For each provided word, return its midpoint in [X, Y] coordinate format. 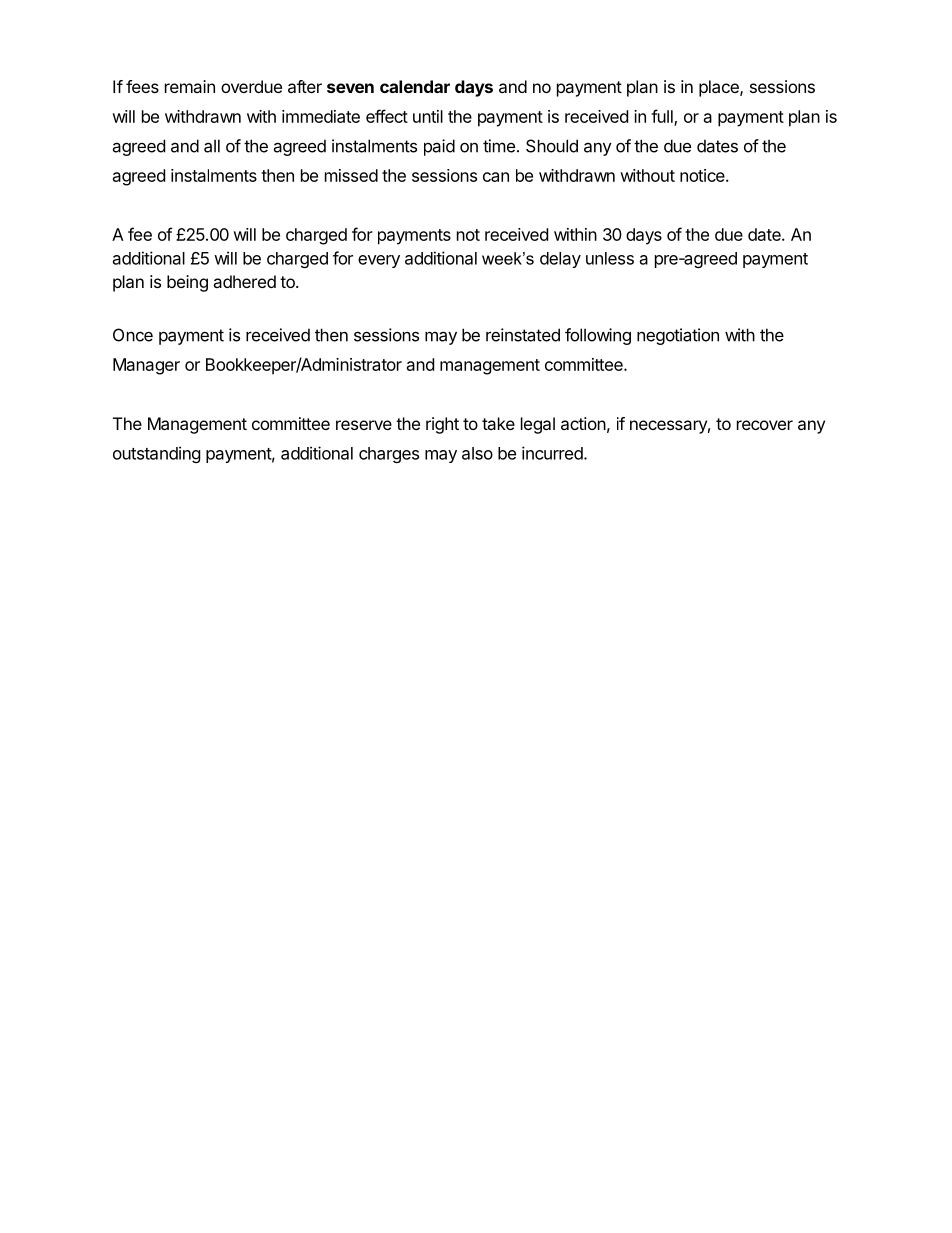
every [379, 261]
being [187, 283]
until [428, 116]
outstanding [157, 454]
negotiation [678, 336]
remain [190, 86]
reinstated [523, 335]
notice [703, 175]
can [496, 177]
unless [610, 258]
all [212, 146]
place [720, 88]
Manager [146, 366]
